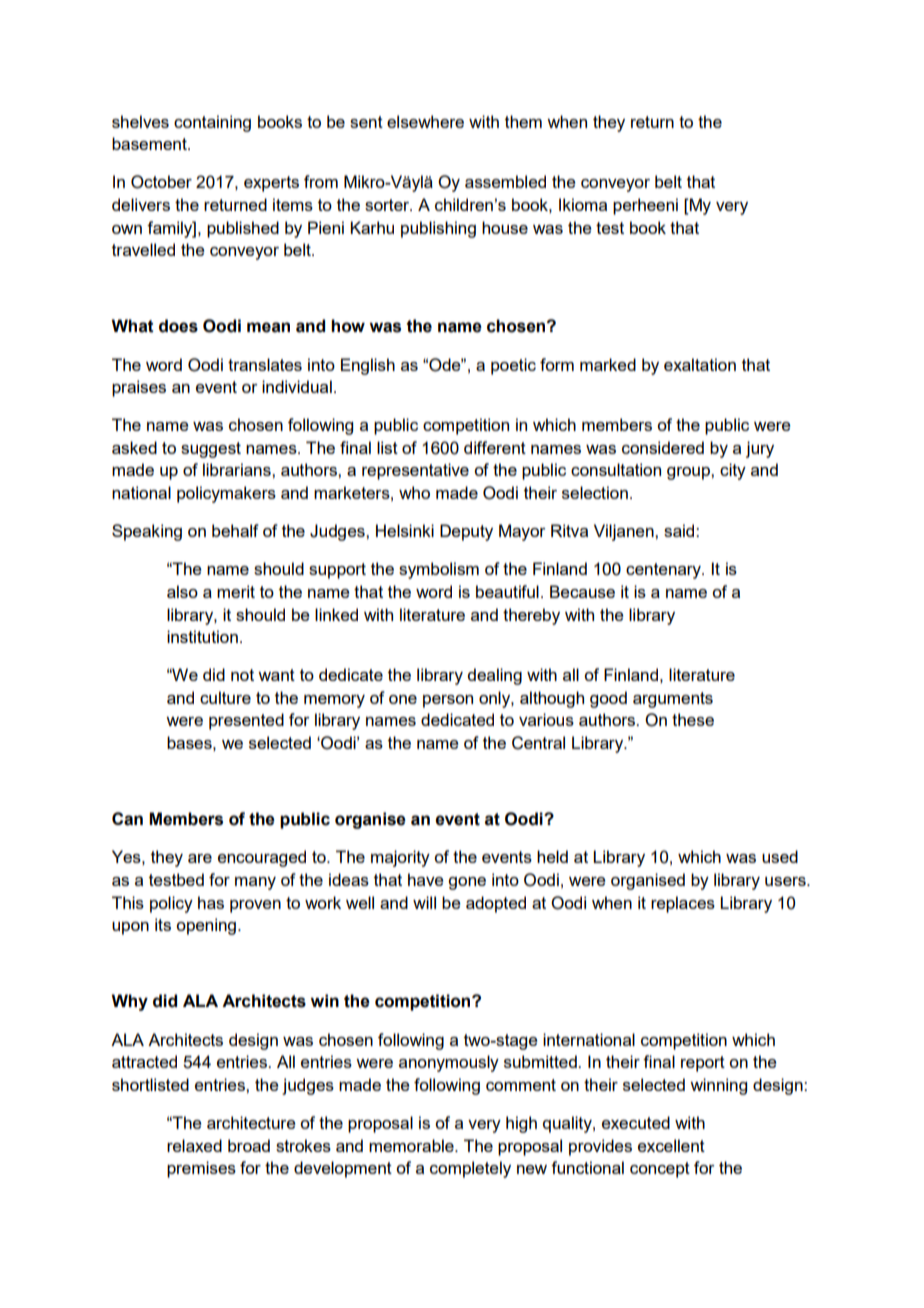 The height and width of the image is (1308, 924). I want to click on completely, so click(470, 1169).
